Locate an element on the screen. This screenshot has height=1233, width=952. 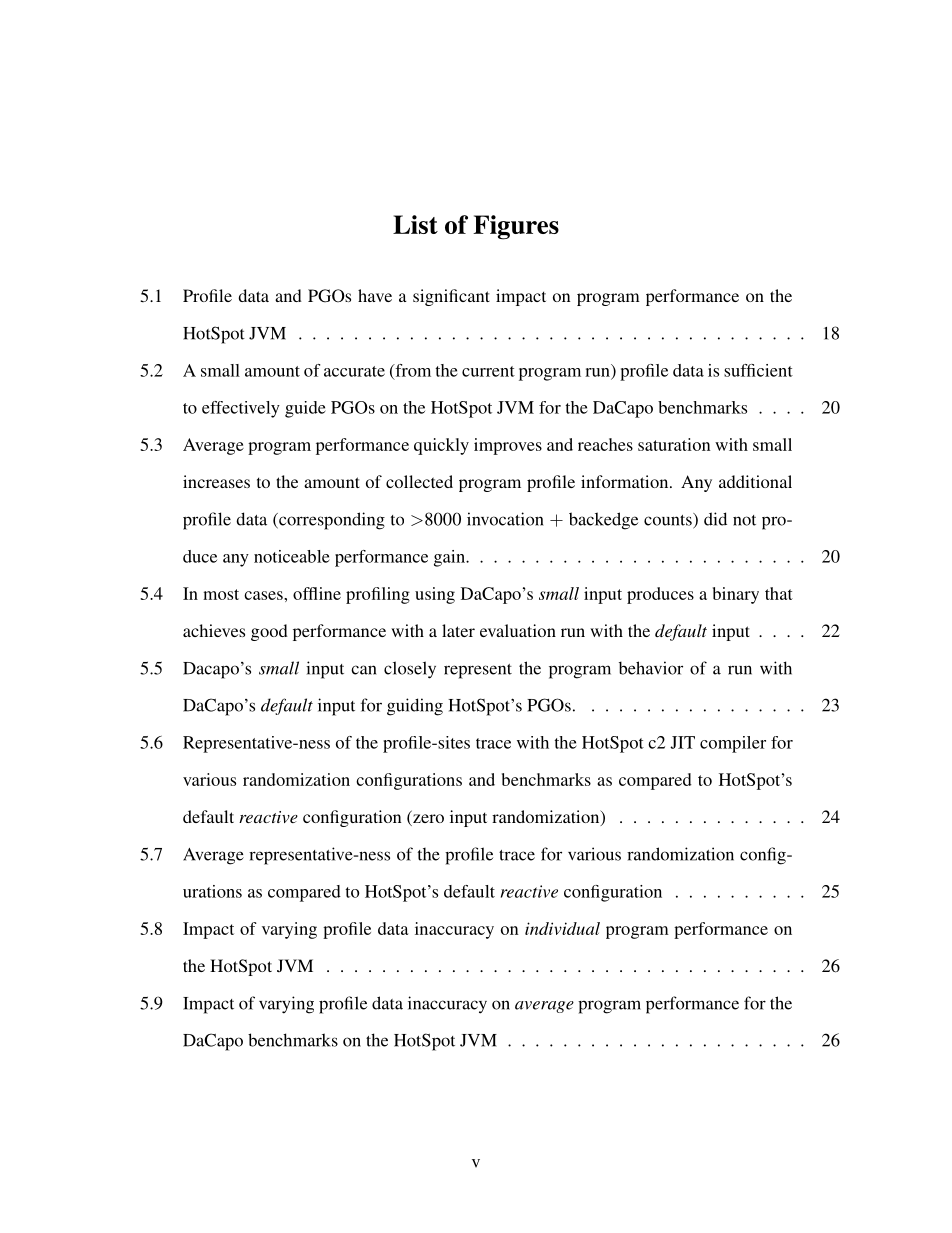
sufficient is located at coordinates (758, 370).
